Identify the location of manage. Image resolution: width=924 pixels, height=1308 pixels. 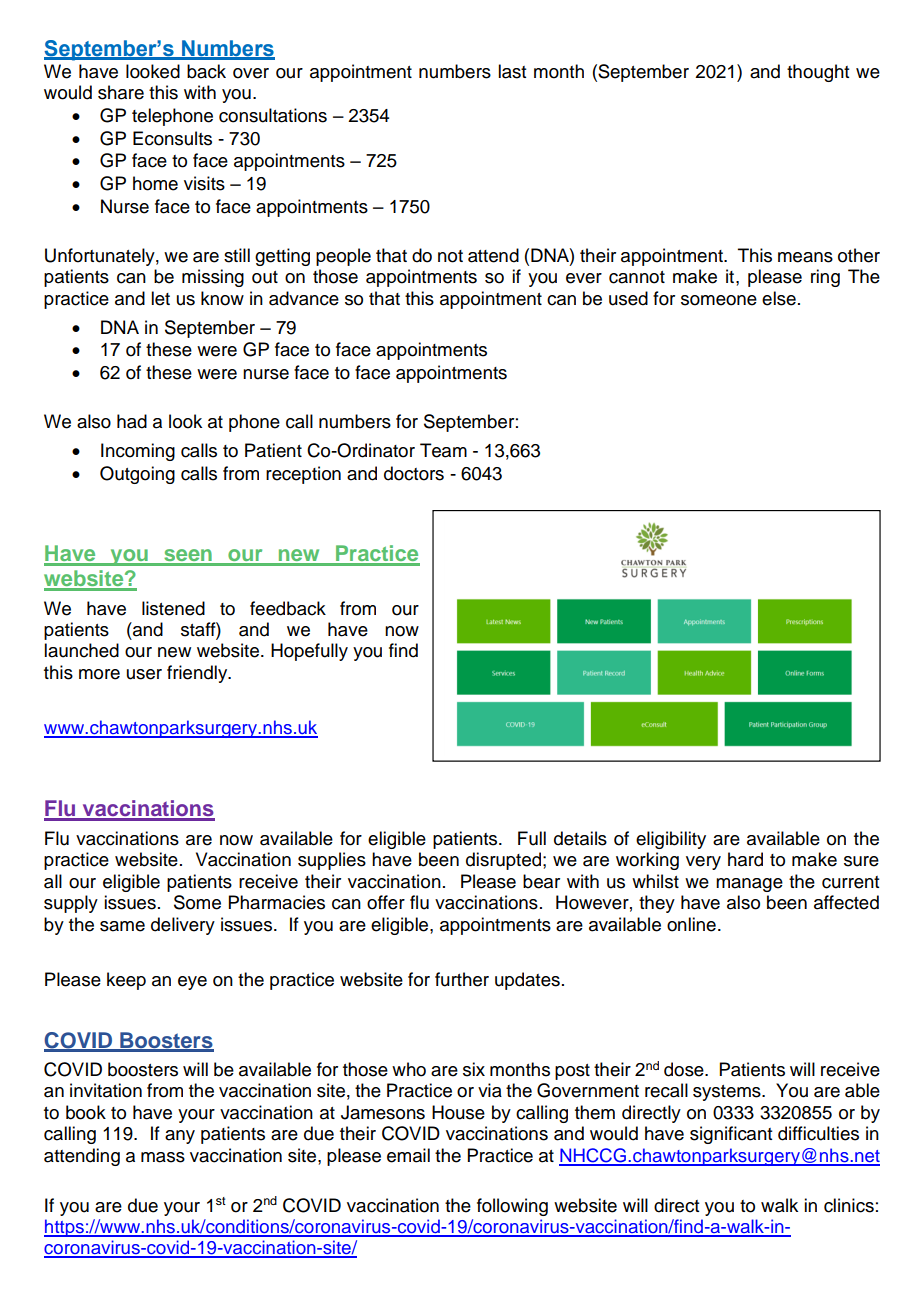
(749, 885).
